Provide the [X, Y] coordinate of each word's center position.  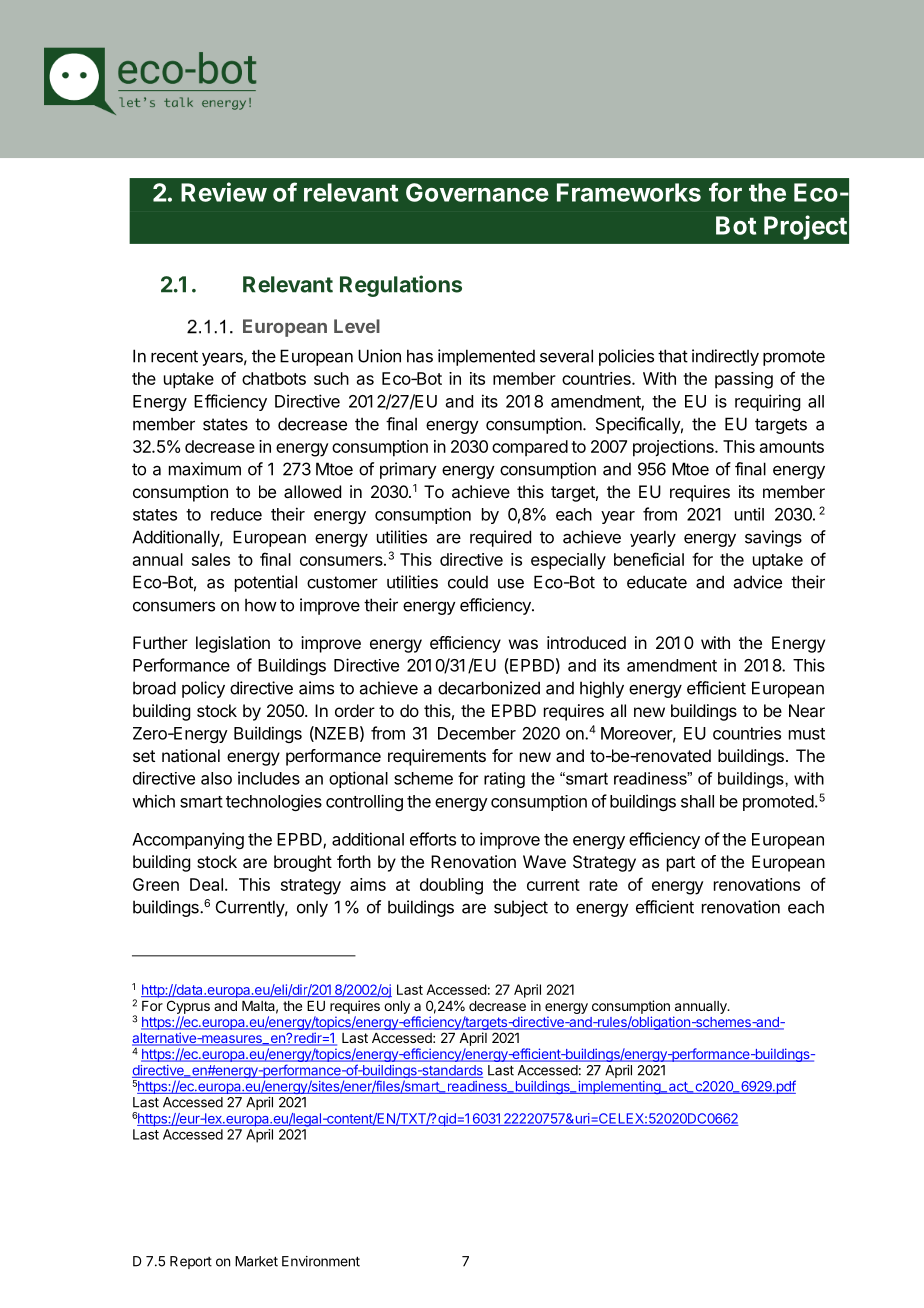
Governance [477, 192]
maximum [205, 469]
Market [256, 1261]
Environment [321, 1261]
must [807, 734]
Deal [206, 884]
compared [530, 448]
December [477, 733]
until [749, 514]
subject [521, 908]
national [191, 755]
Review [224, 192]
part [681, 864]
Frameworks [629, 192]
